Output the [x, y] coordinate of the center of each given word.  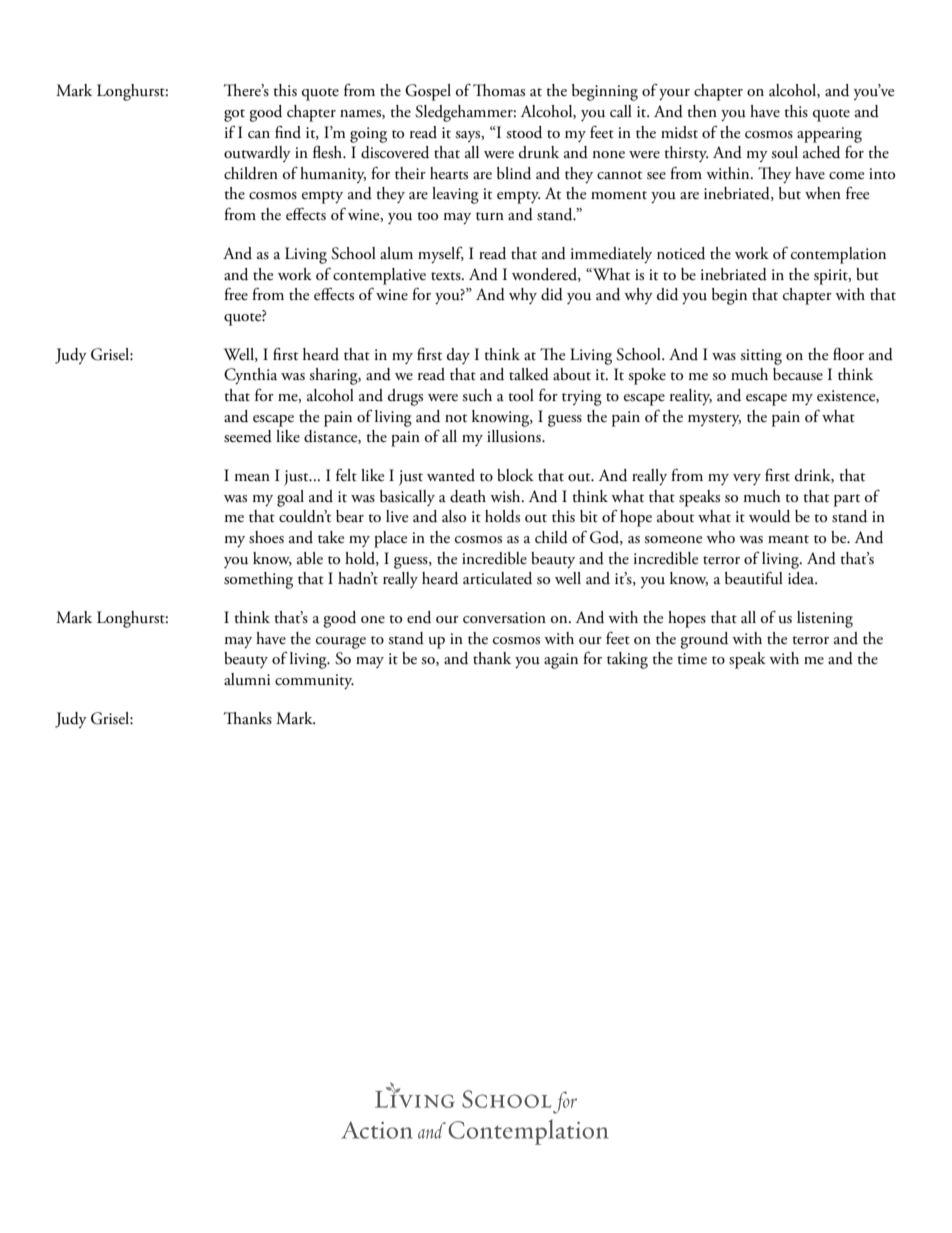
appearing [829, 135]
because [798, 374]
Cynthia [250, 376]
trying [582, 398]
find [288, 132]
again [561, 661]
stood [524, 132]
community [314, 681]
